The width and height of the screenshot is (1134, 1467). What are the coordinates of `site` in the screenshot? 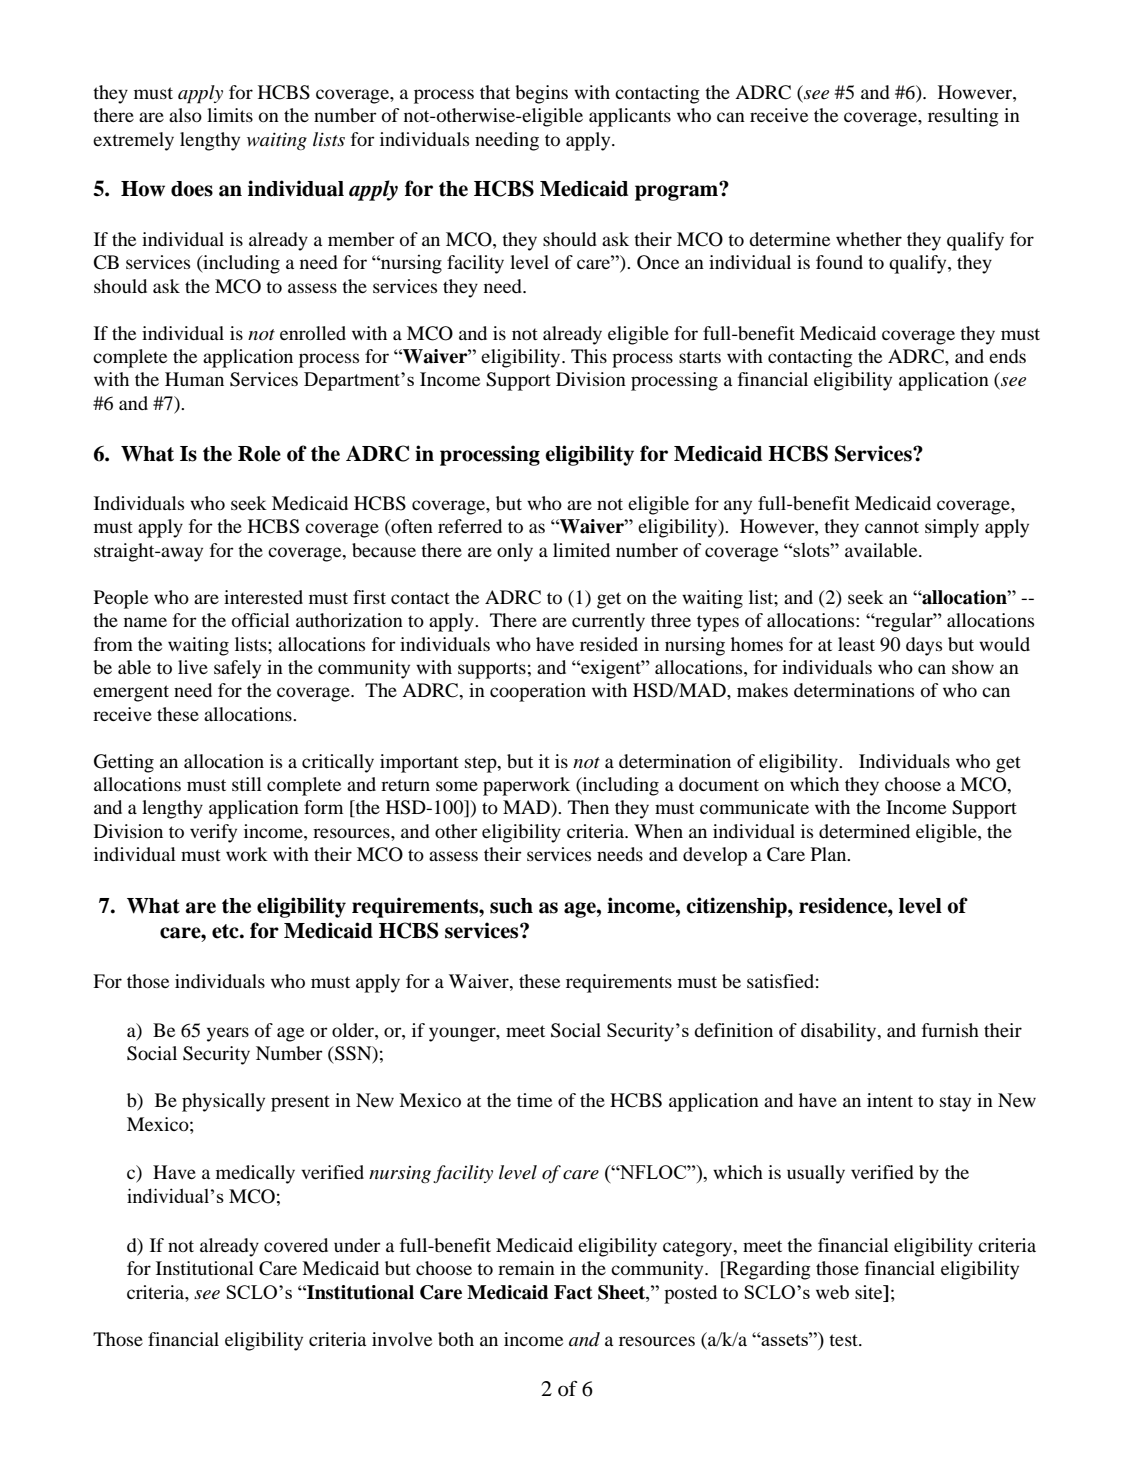 It's located at (870, 1292).
